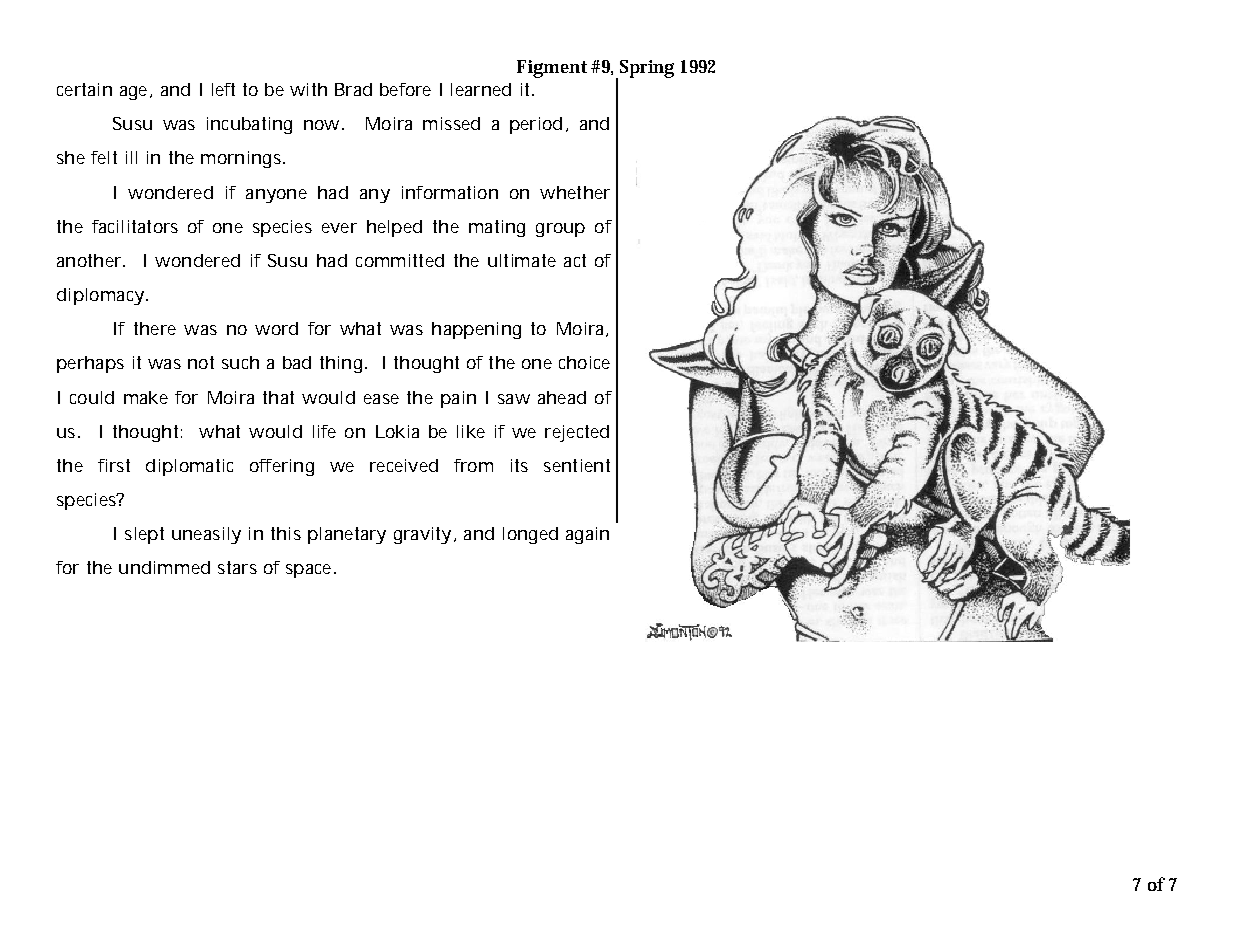 This page has height=952, width=1233. What do you see at coordinates (276, 328) in the page?
I see `word` at bounding box center [276, 328].
